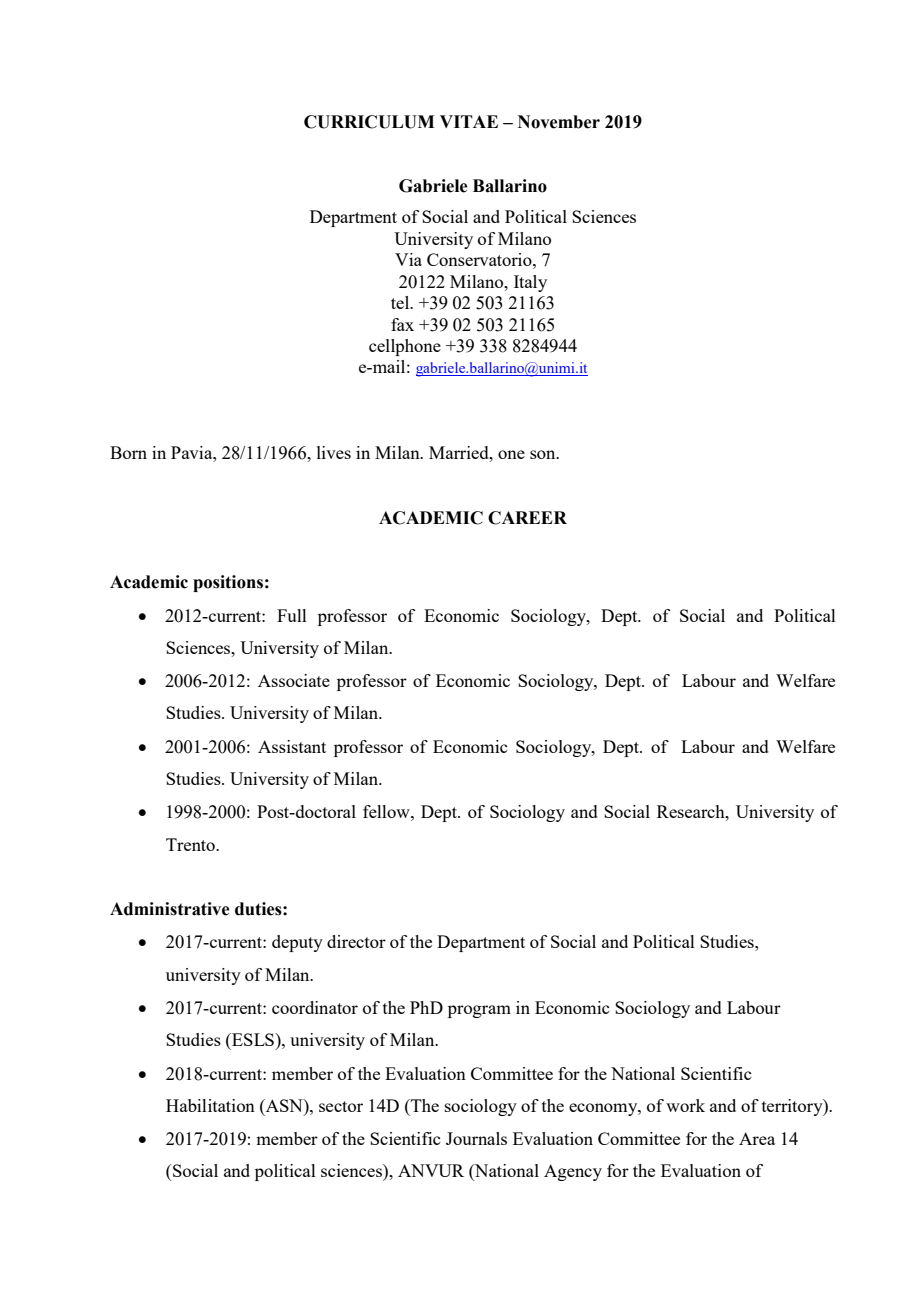  I want to click on VITAE, so click(469, 121).
